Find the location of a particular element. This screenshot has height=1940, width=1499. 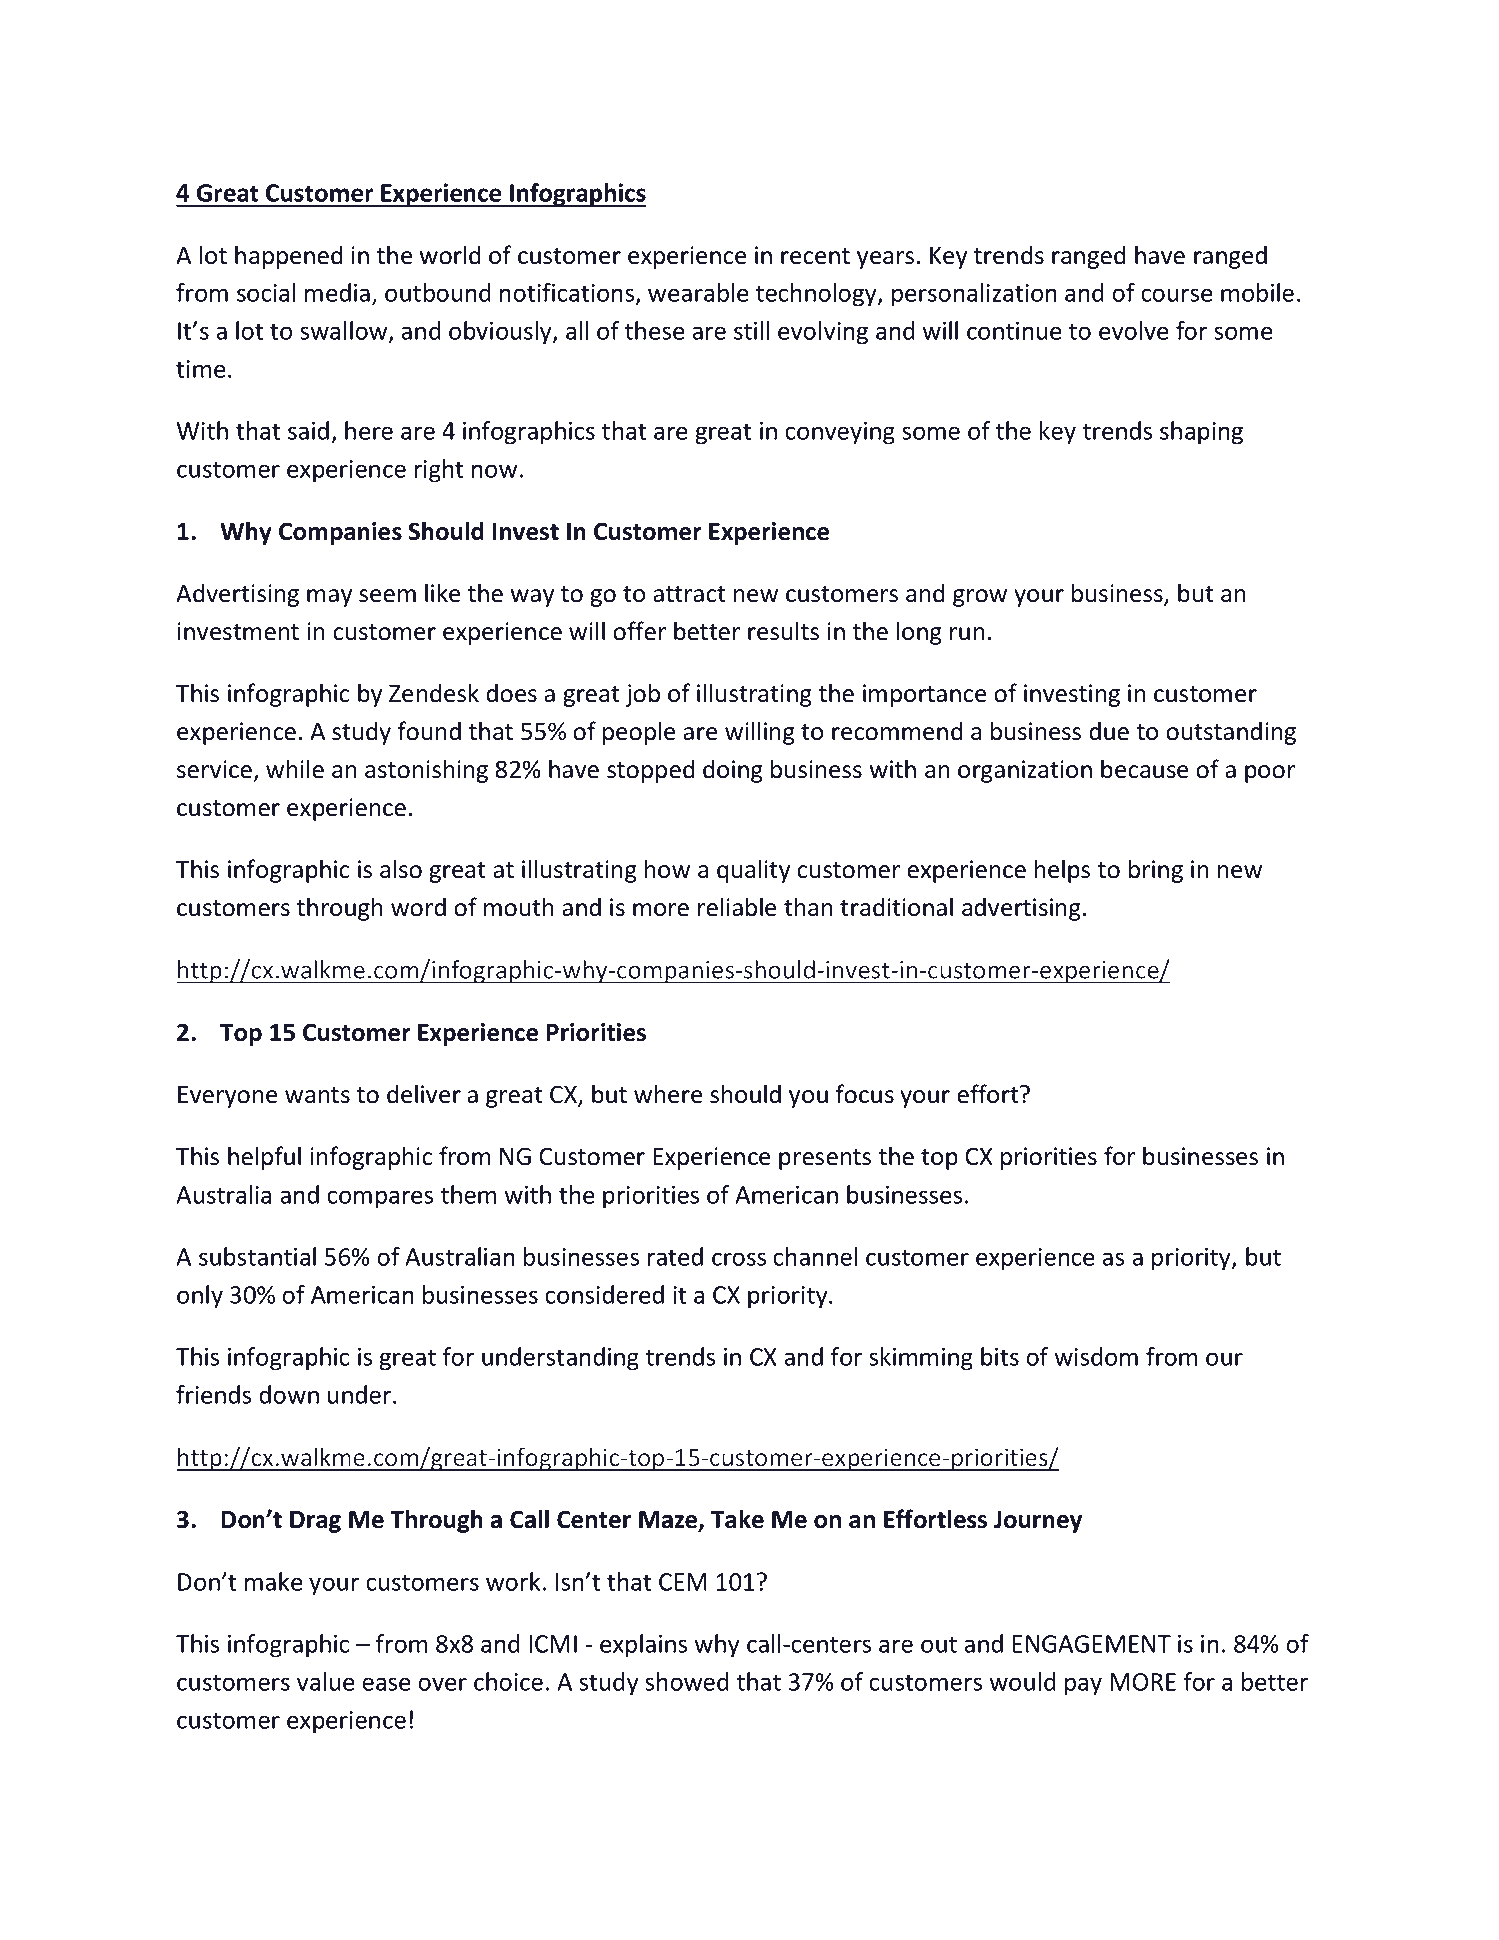

showed is located at coordinates (687, 1681).
